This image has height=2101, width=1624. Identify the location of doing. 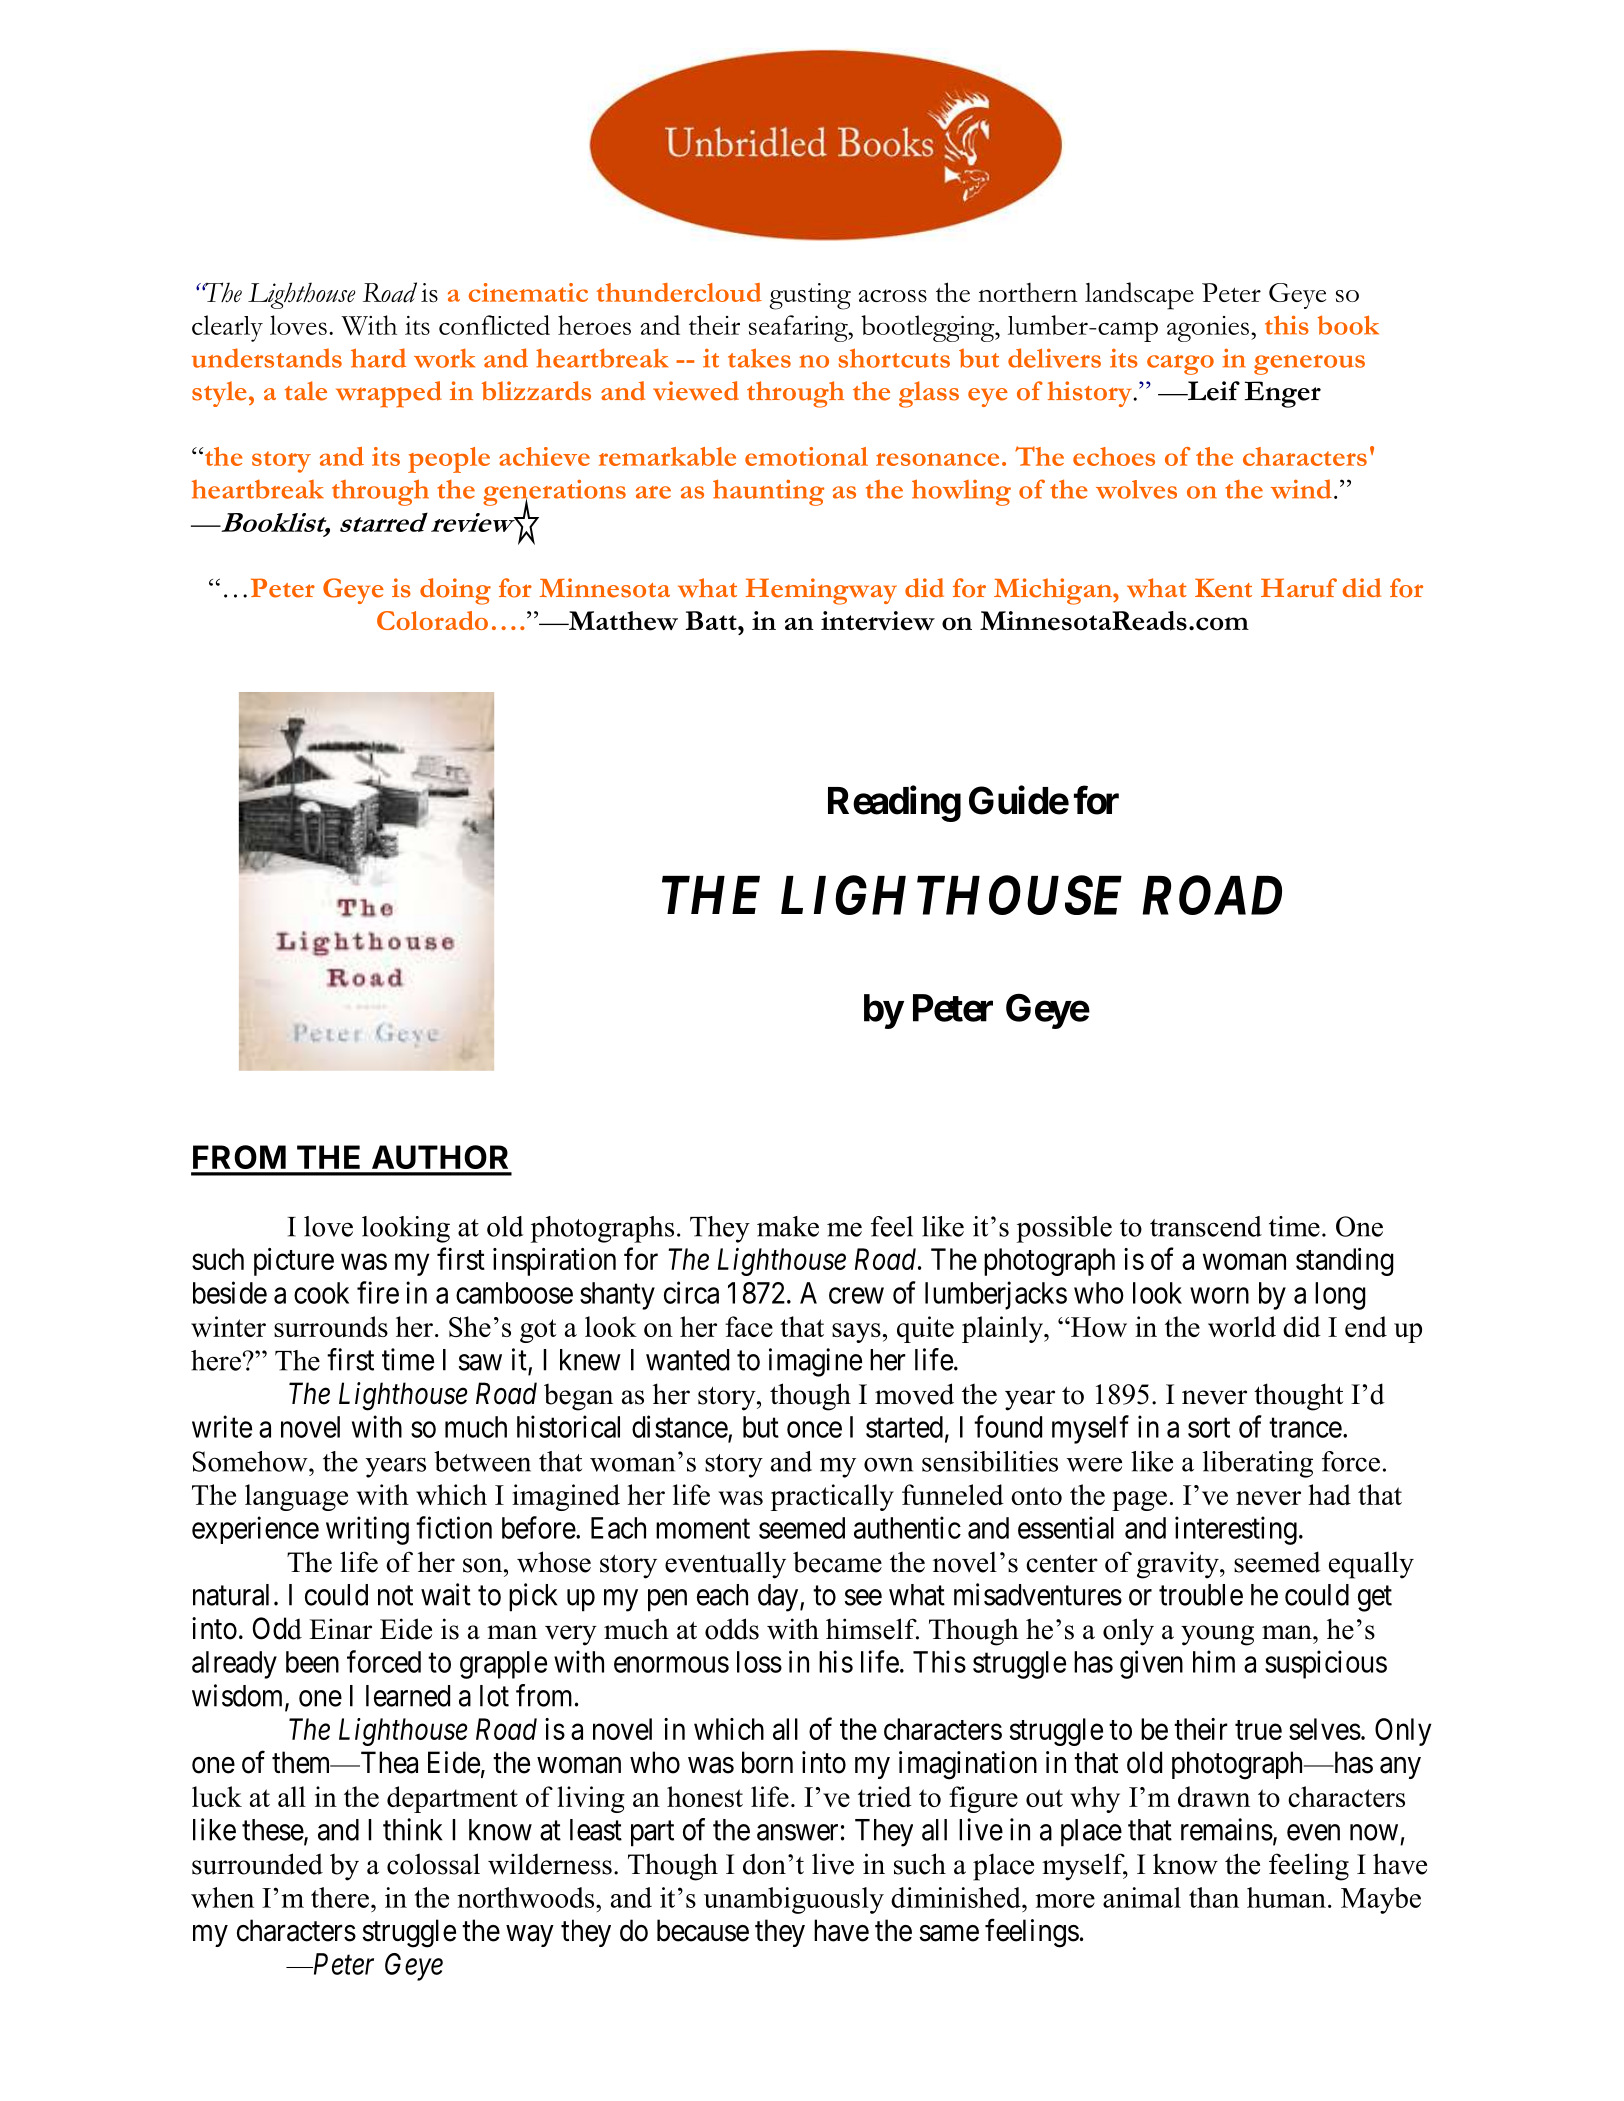
(455, 591).
